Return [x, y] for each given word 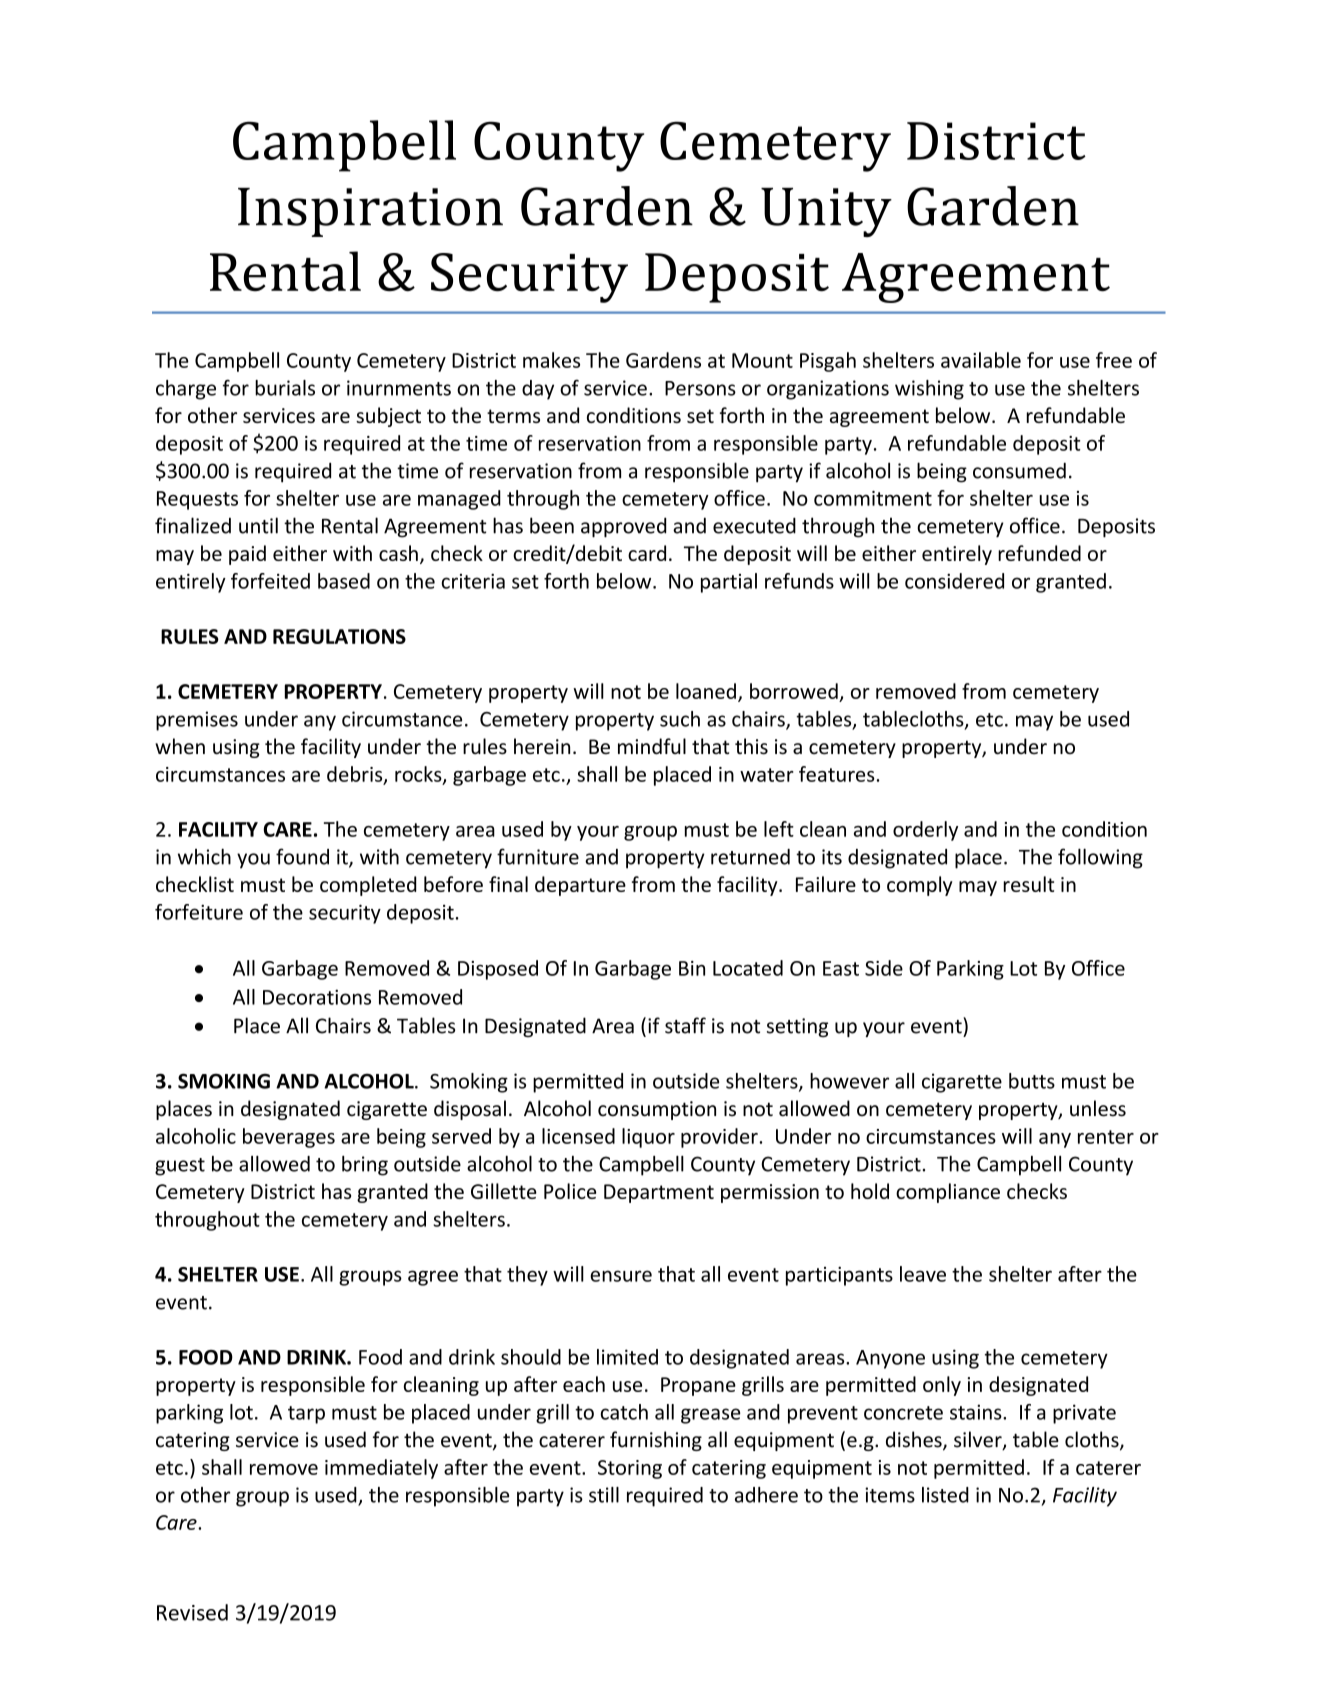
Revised [192, 1612]
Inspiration [370, 212]
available [981, 360]
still [604, 1495]
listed [945, 1495]
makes [551, 360]
